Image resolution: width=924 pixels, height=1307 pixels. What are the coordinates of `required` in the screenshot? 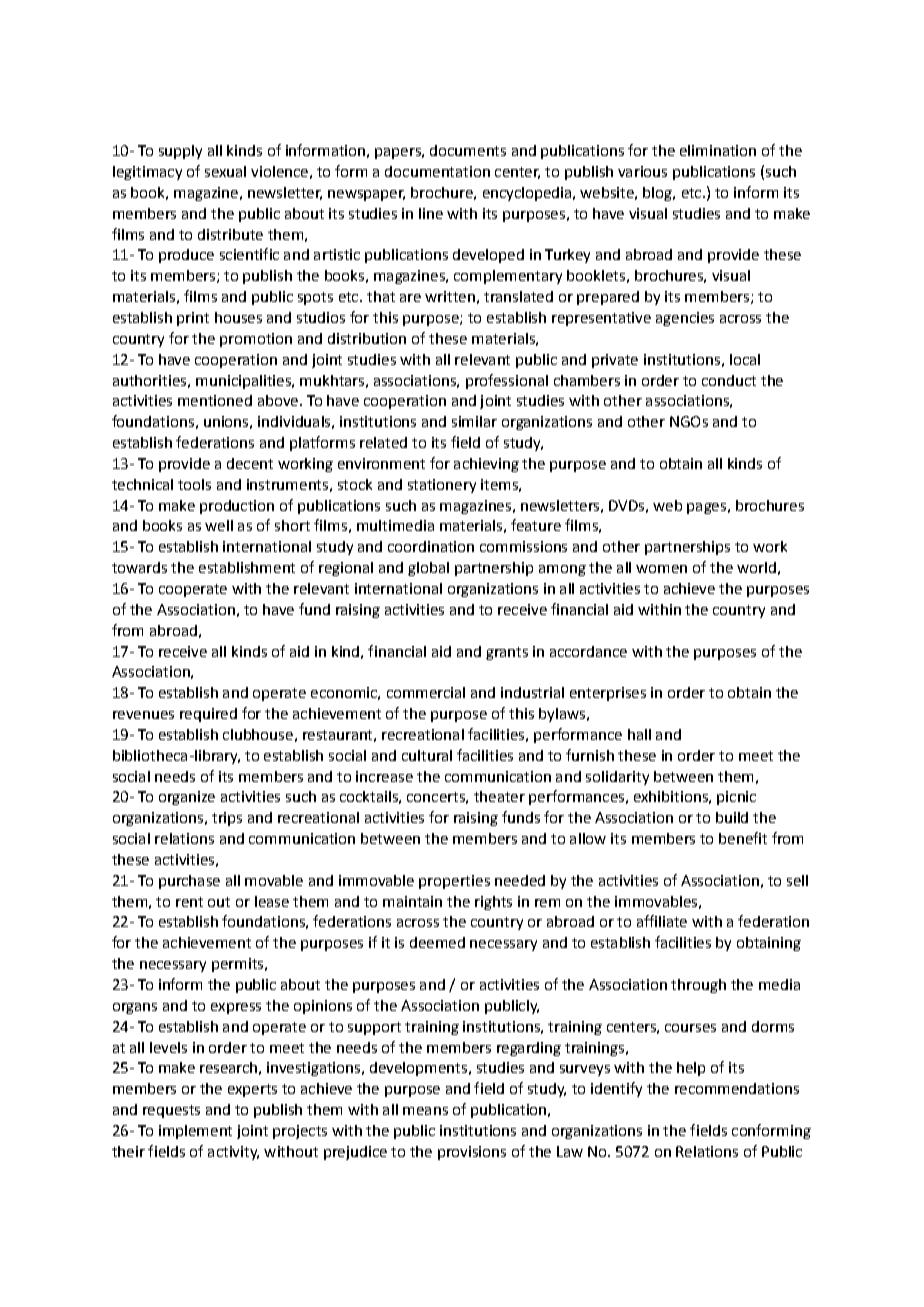 It's located at (208, 715).
